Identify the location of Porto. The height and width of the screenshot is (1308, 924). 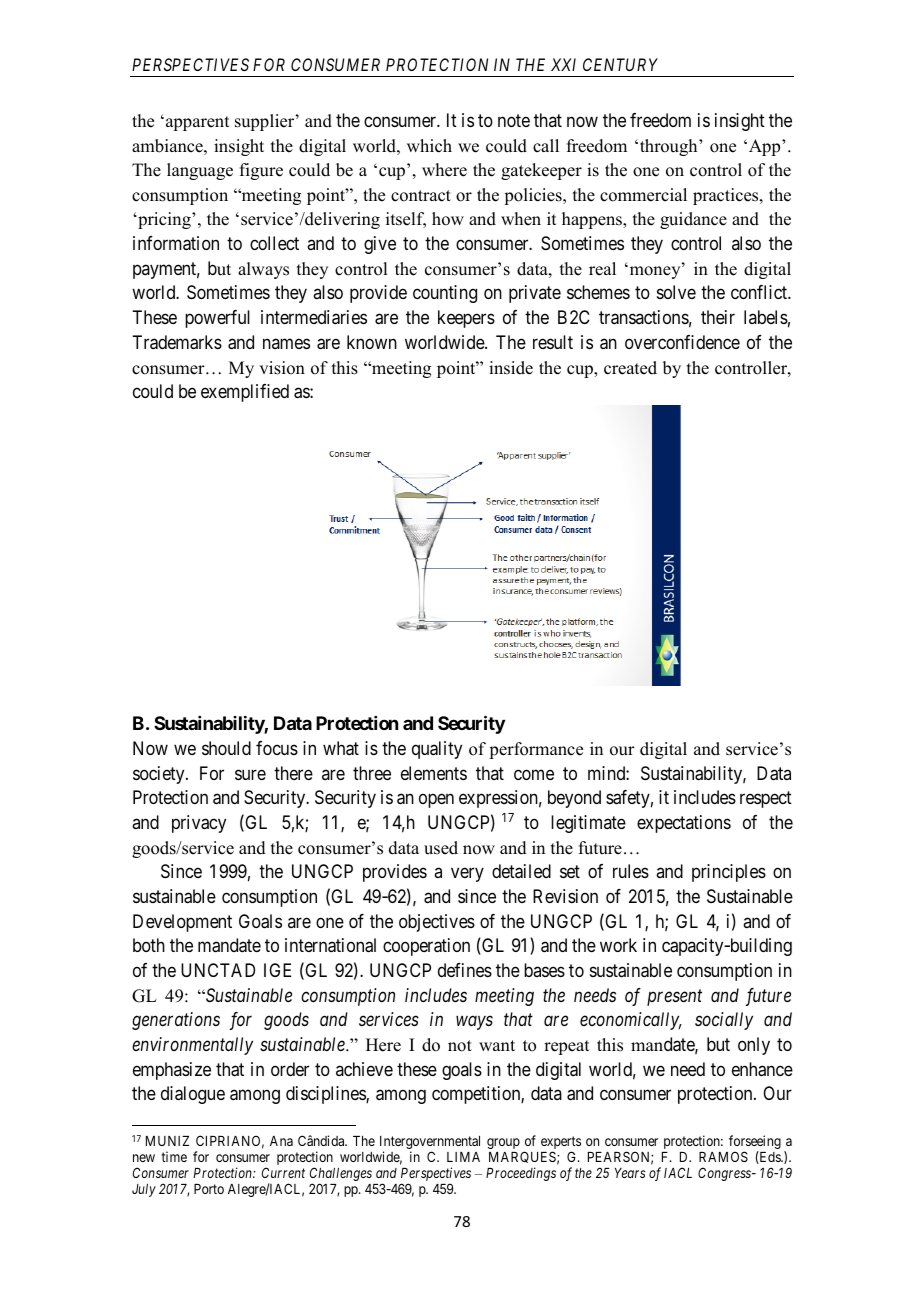
(209, 1189).
